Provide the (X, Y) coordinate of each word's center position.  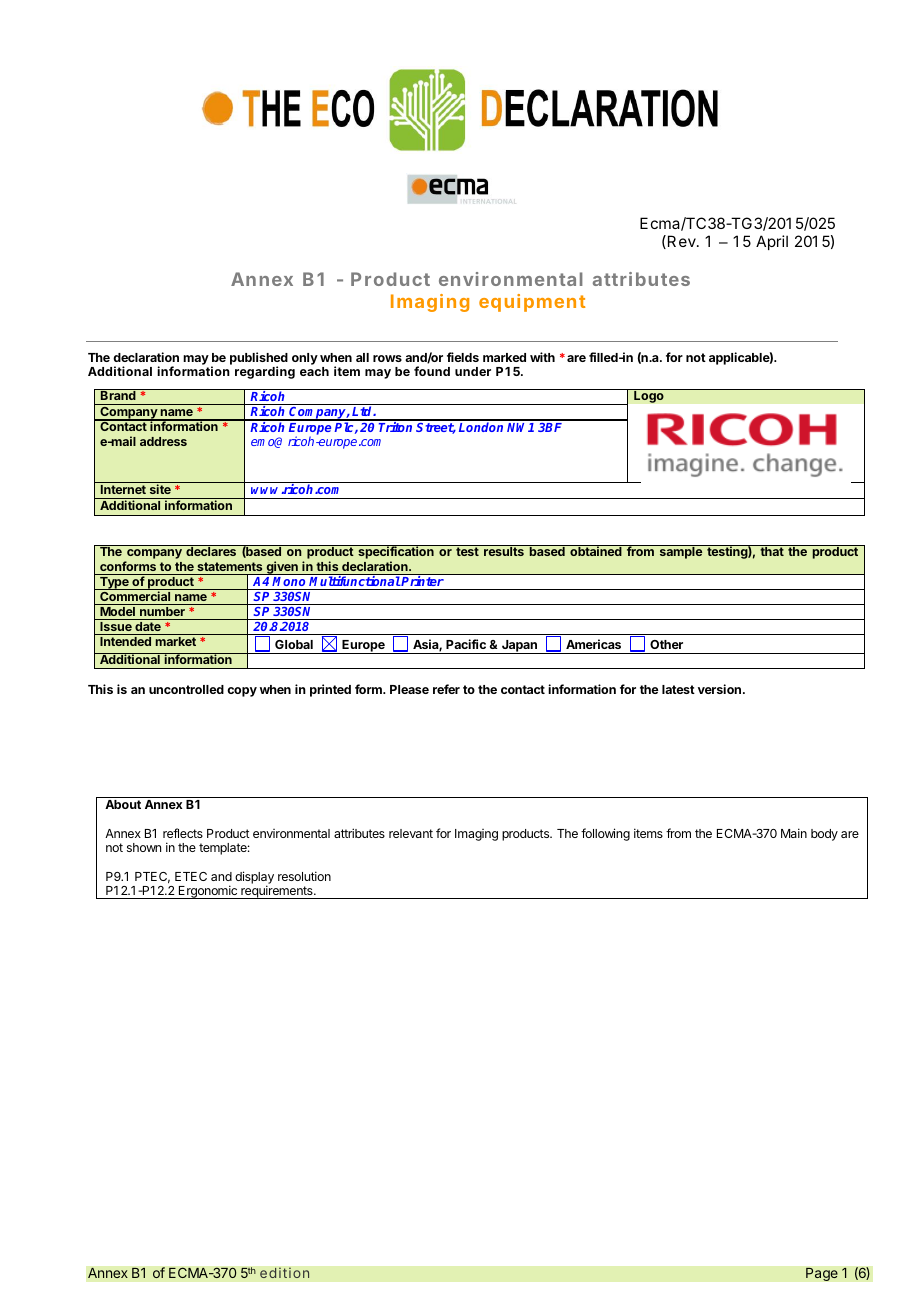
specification (396, 553)
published (259, 359)
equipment (532, 303)
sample (681, 552)
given (282, 568)
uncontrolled (186, 689)
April (772, 242)
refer (446, 689)
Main (794, 833)
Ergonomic (208, 892)
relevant (411, 833)
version (719, 689)
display (254, 878)
